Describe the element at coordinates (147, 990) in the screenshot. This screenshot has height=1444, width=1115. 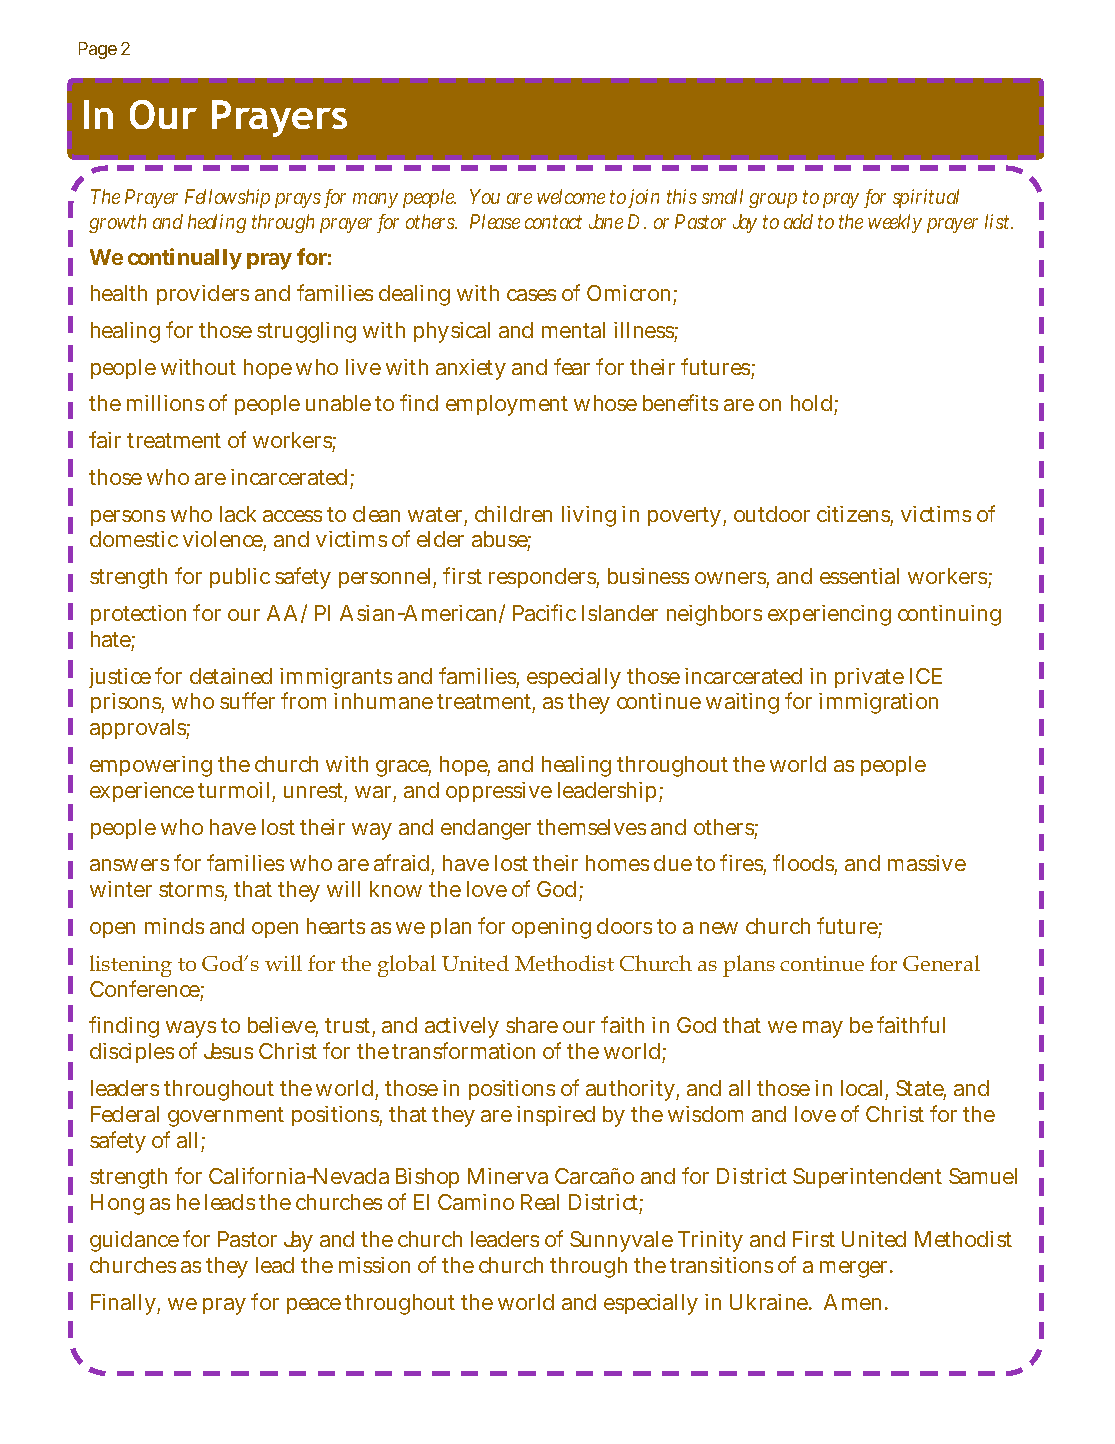
I see `Conference` at that location.
